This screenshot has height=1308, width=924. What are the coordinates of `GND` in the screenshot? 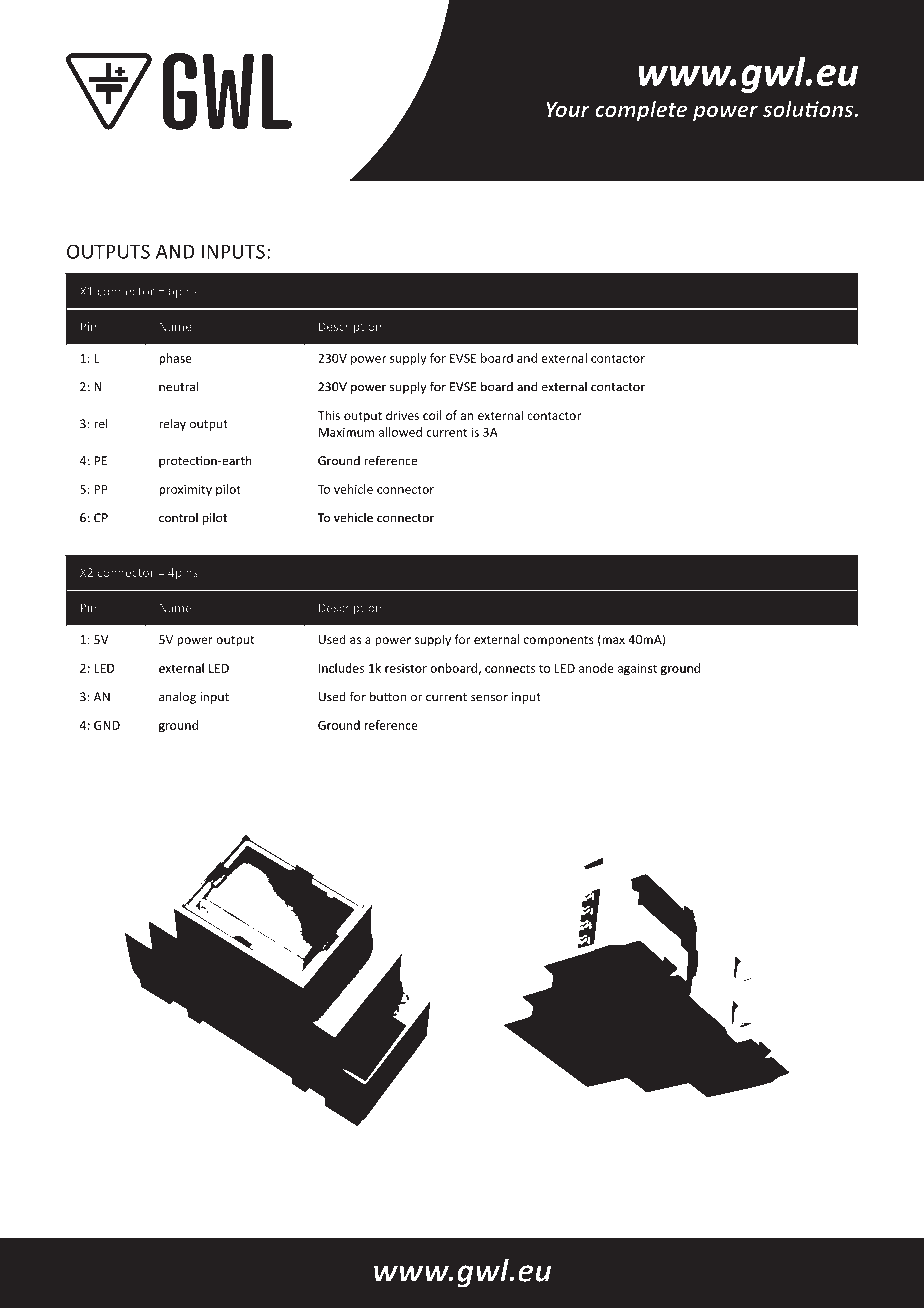 It's located at (107, 725).
